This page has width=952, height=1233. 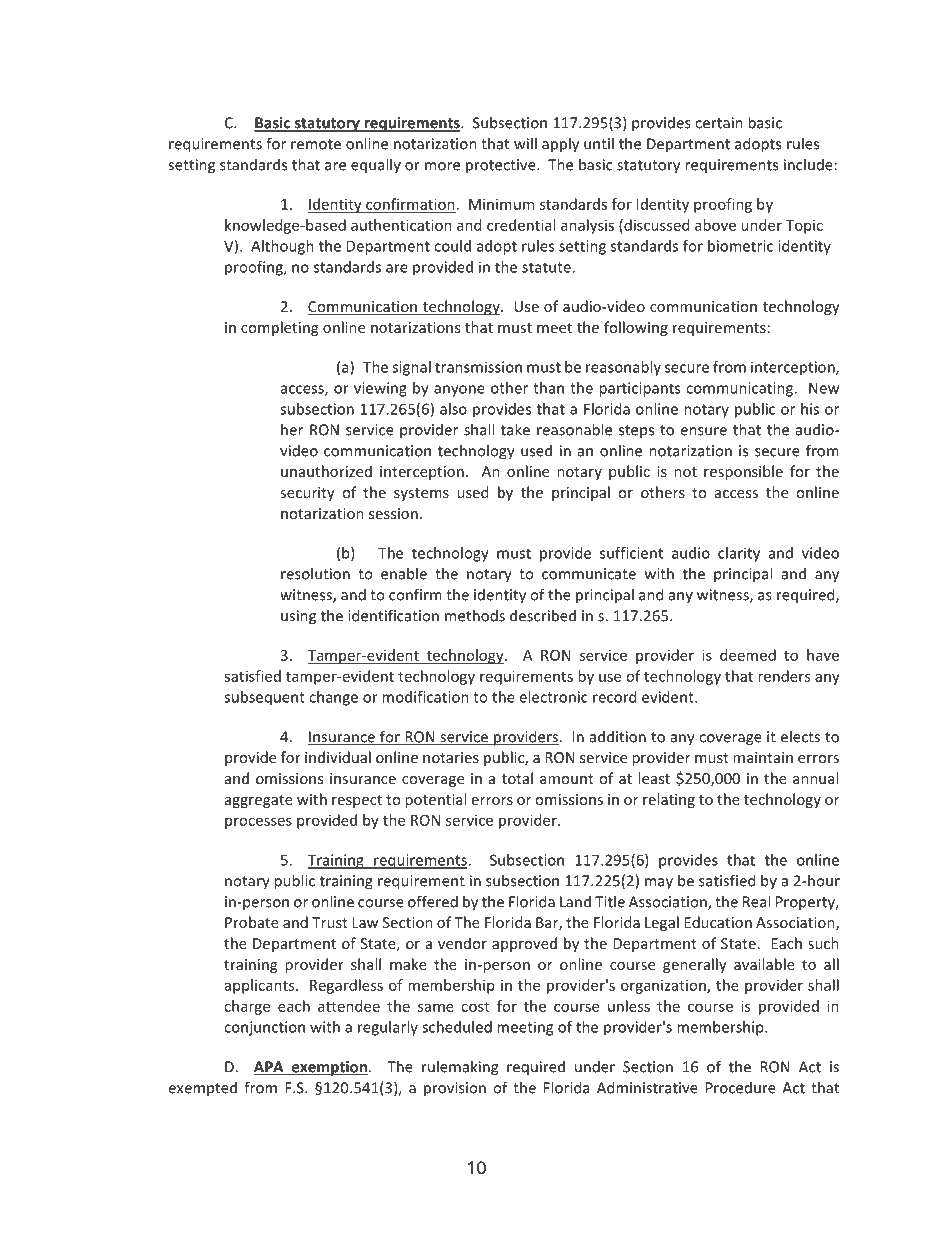 What do you see at coordinates (756, 901) in the page?
I see `Real` at bounding box center [756, 901].
